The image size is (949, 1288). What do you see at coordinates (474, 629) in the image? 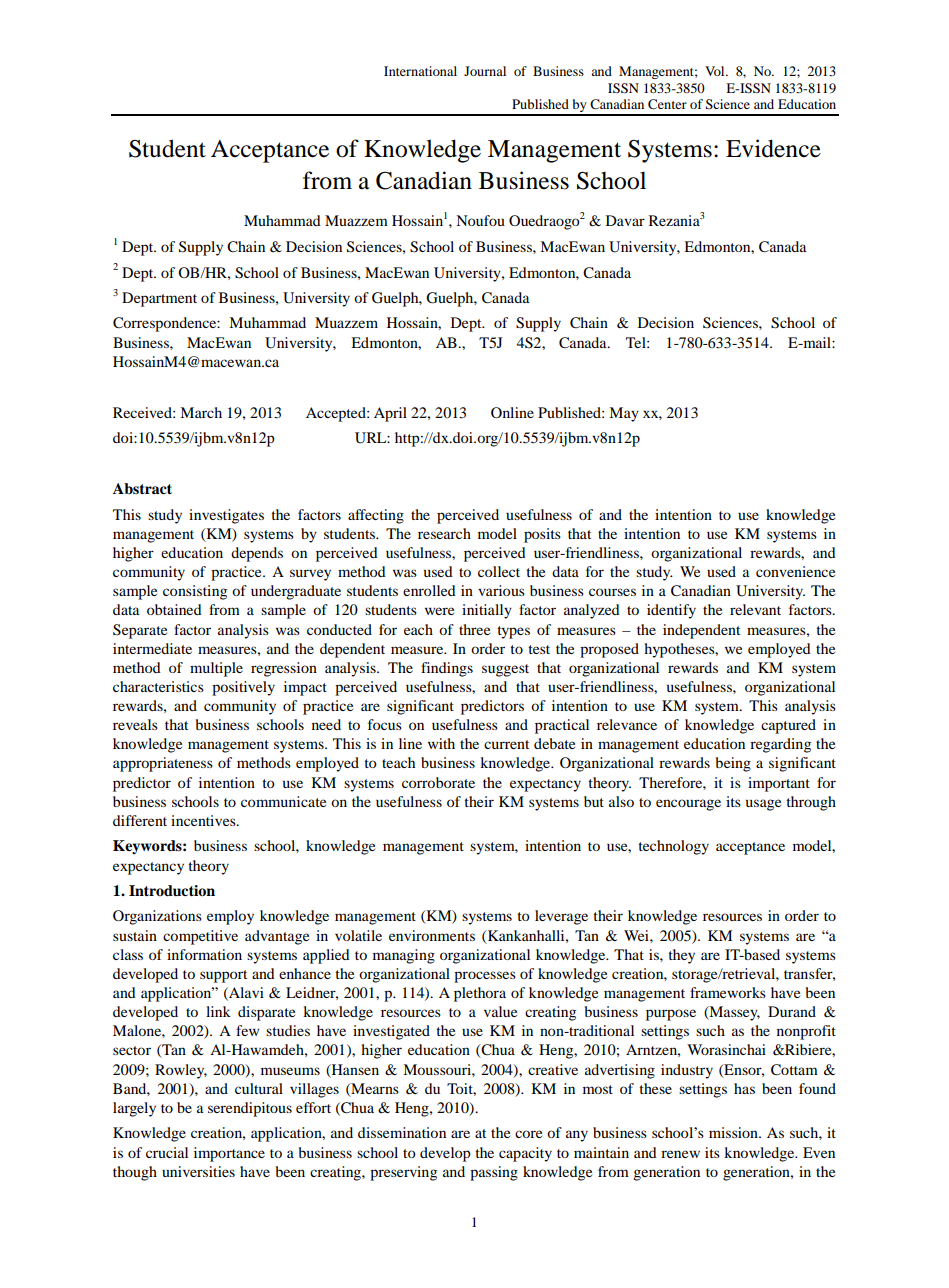
I see `three` at bounding box center [474, 629].
